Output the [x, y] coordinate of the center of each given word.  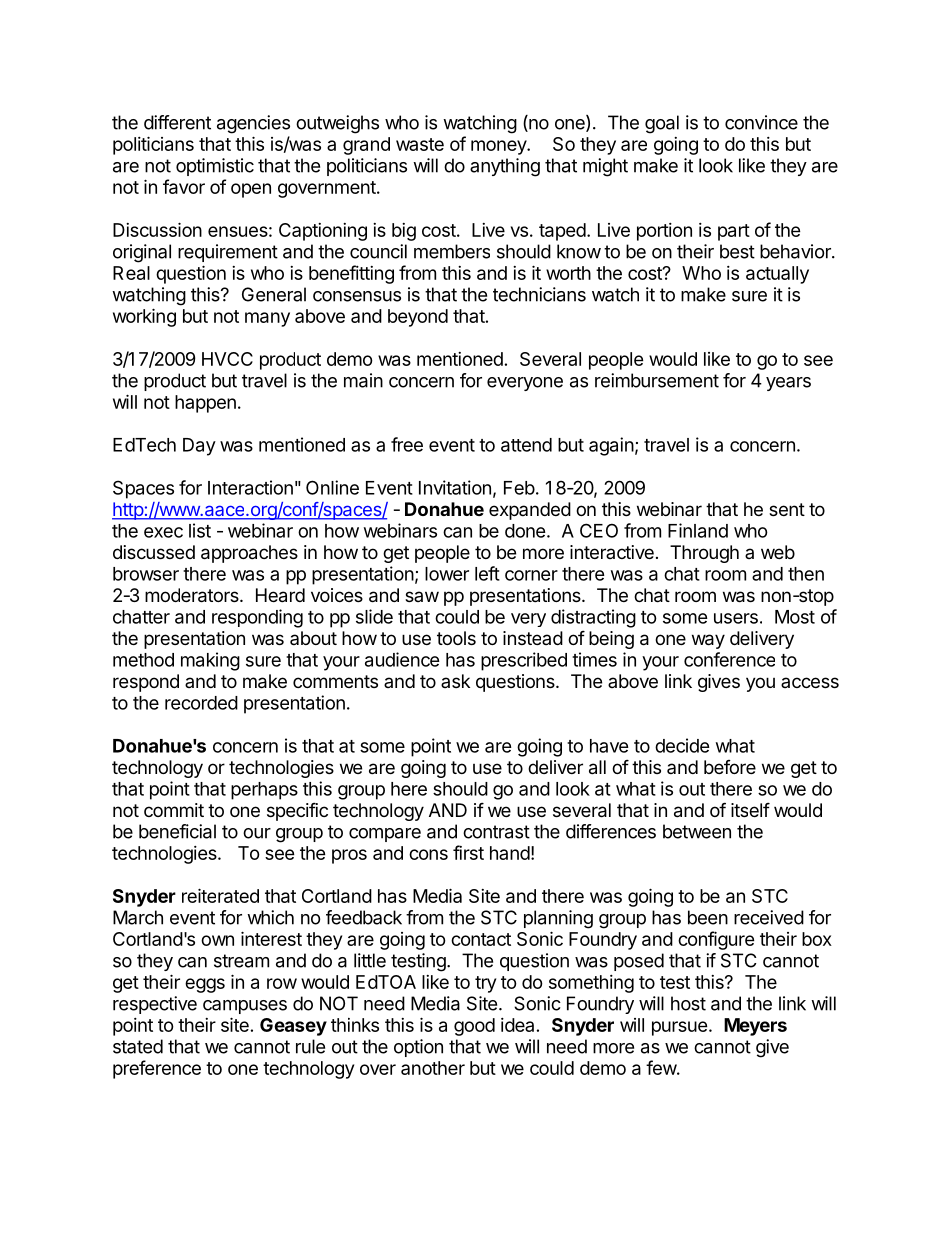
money [499, 147]
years [788, 384]
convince [761, 122]
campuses [245, 1007]
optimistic [215, 167]
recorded [201, 703]
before [730, 767]
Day [199, 447]
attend [526, 445]
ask [455, 681]
